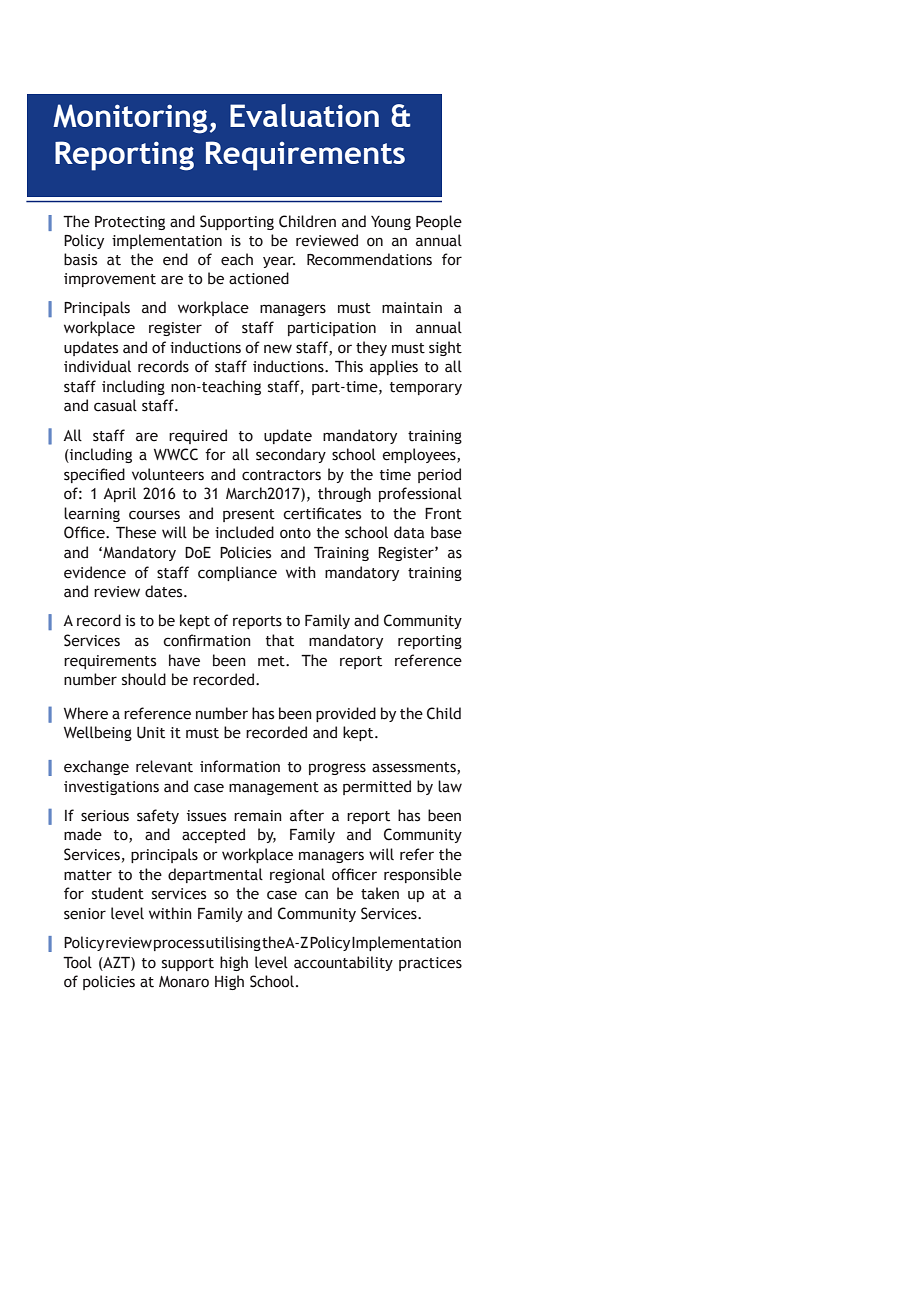 The image size is (924, 1308). Describe the element at coordinates (430, 964) in the screenshot. I see `practices` at that location.
